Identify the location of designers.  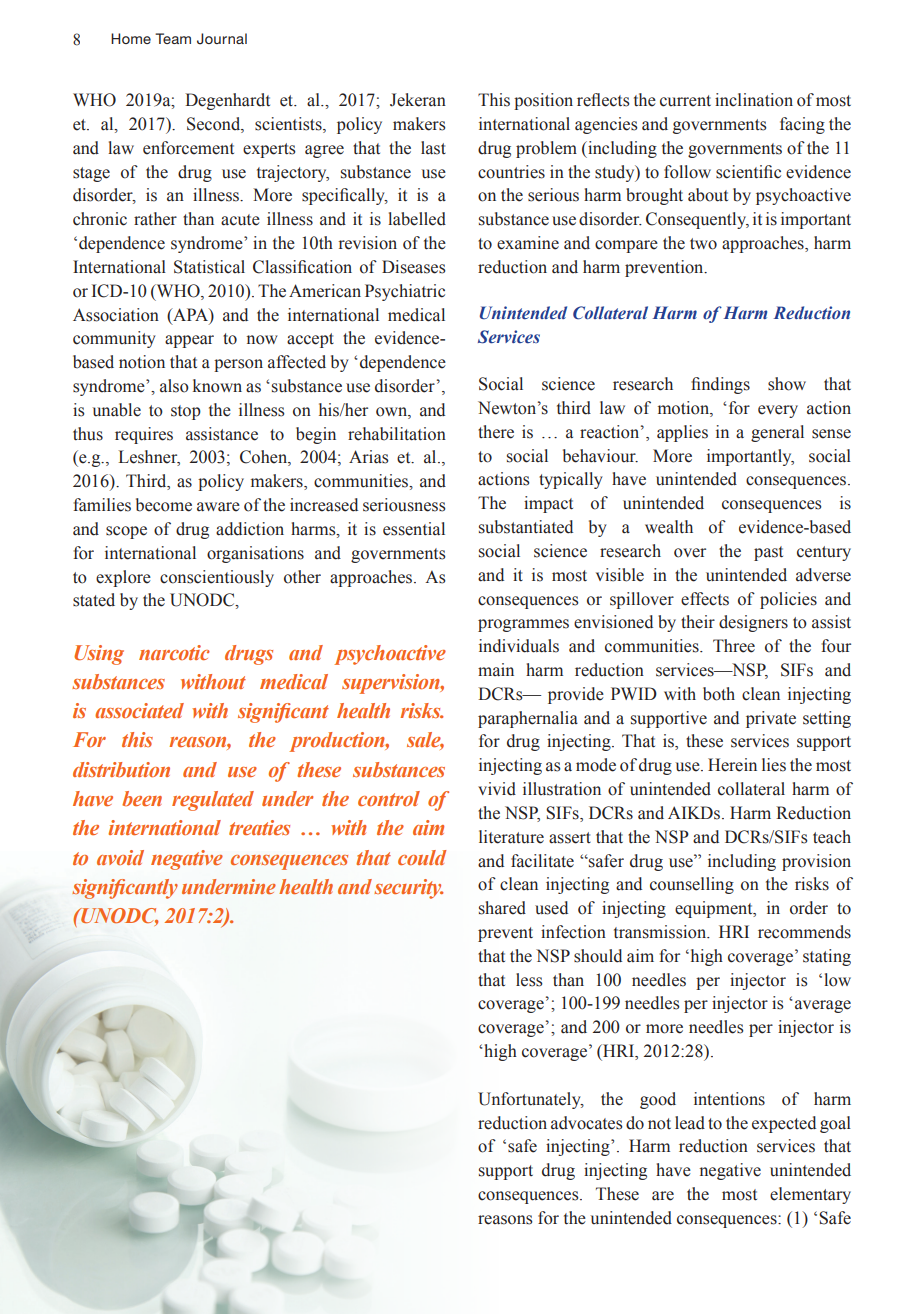
(753, 623).
